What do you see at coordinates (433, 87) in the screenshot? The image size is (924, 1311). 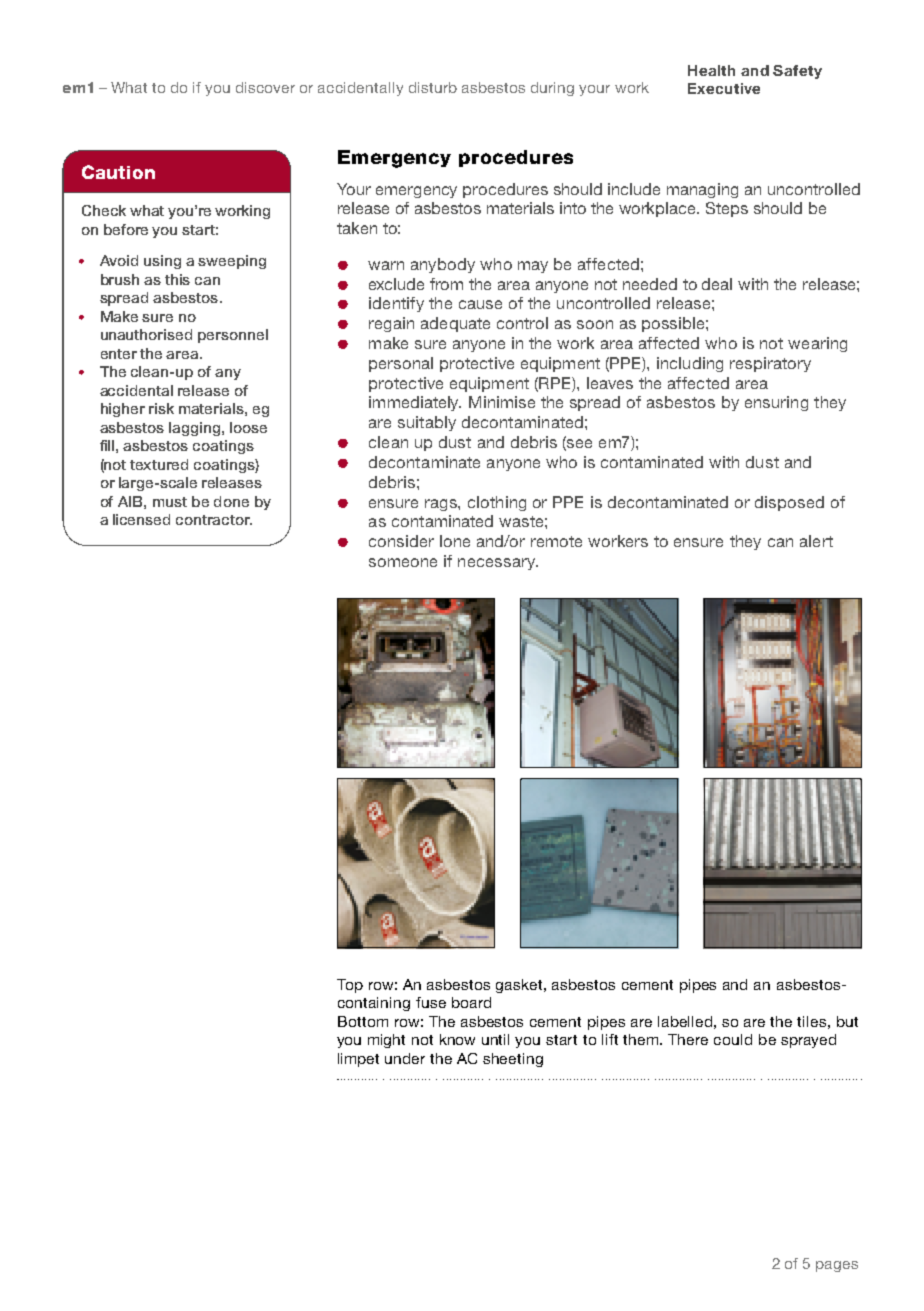 I see `disturb` at bounding box center [433, 87].
